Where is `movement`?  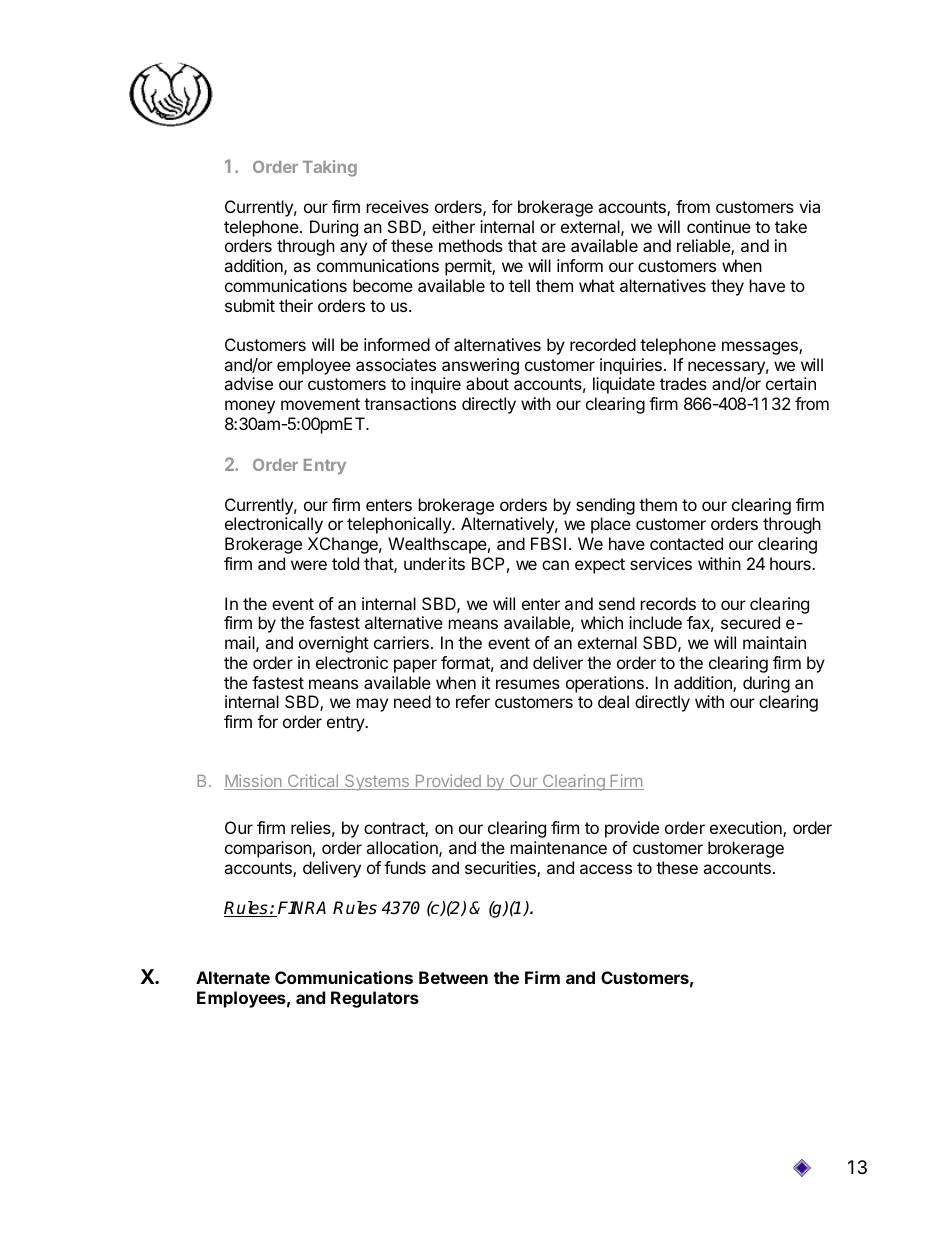
movement is located at coordinates (320, 404).
